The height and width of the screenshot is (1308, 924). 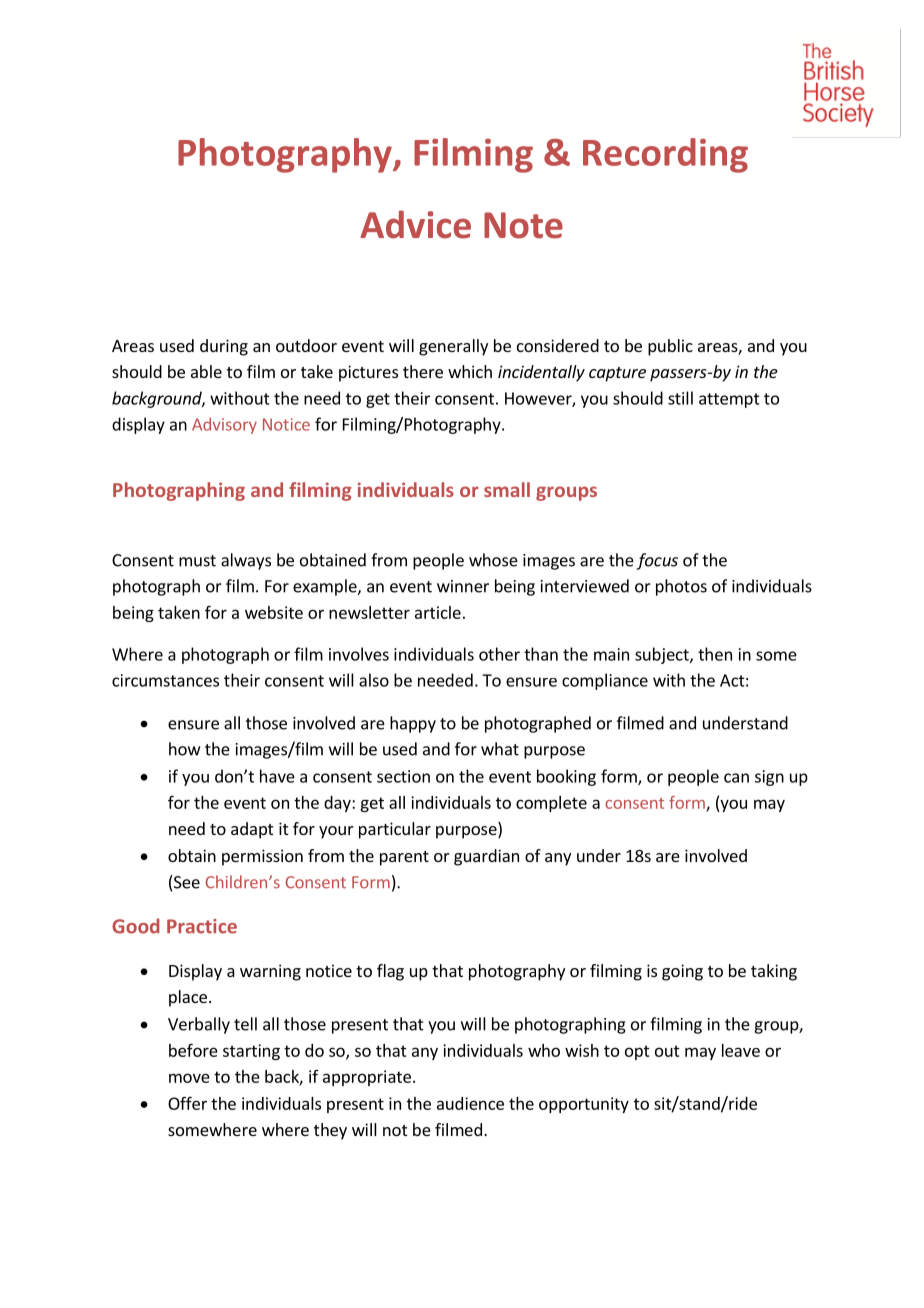 I want to click on still, so click(x=680, y=398).
